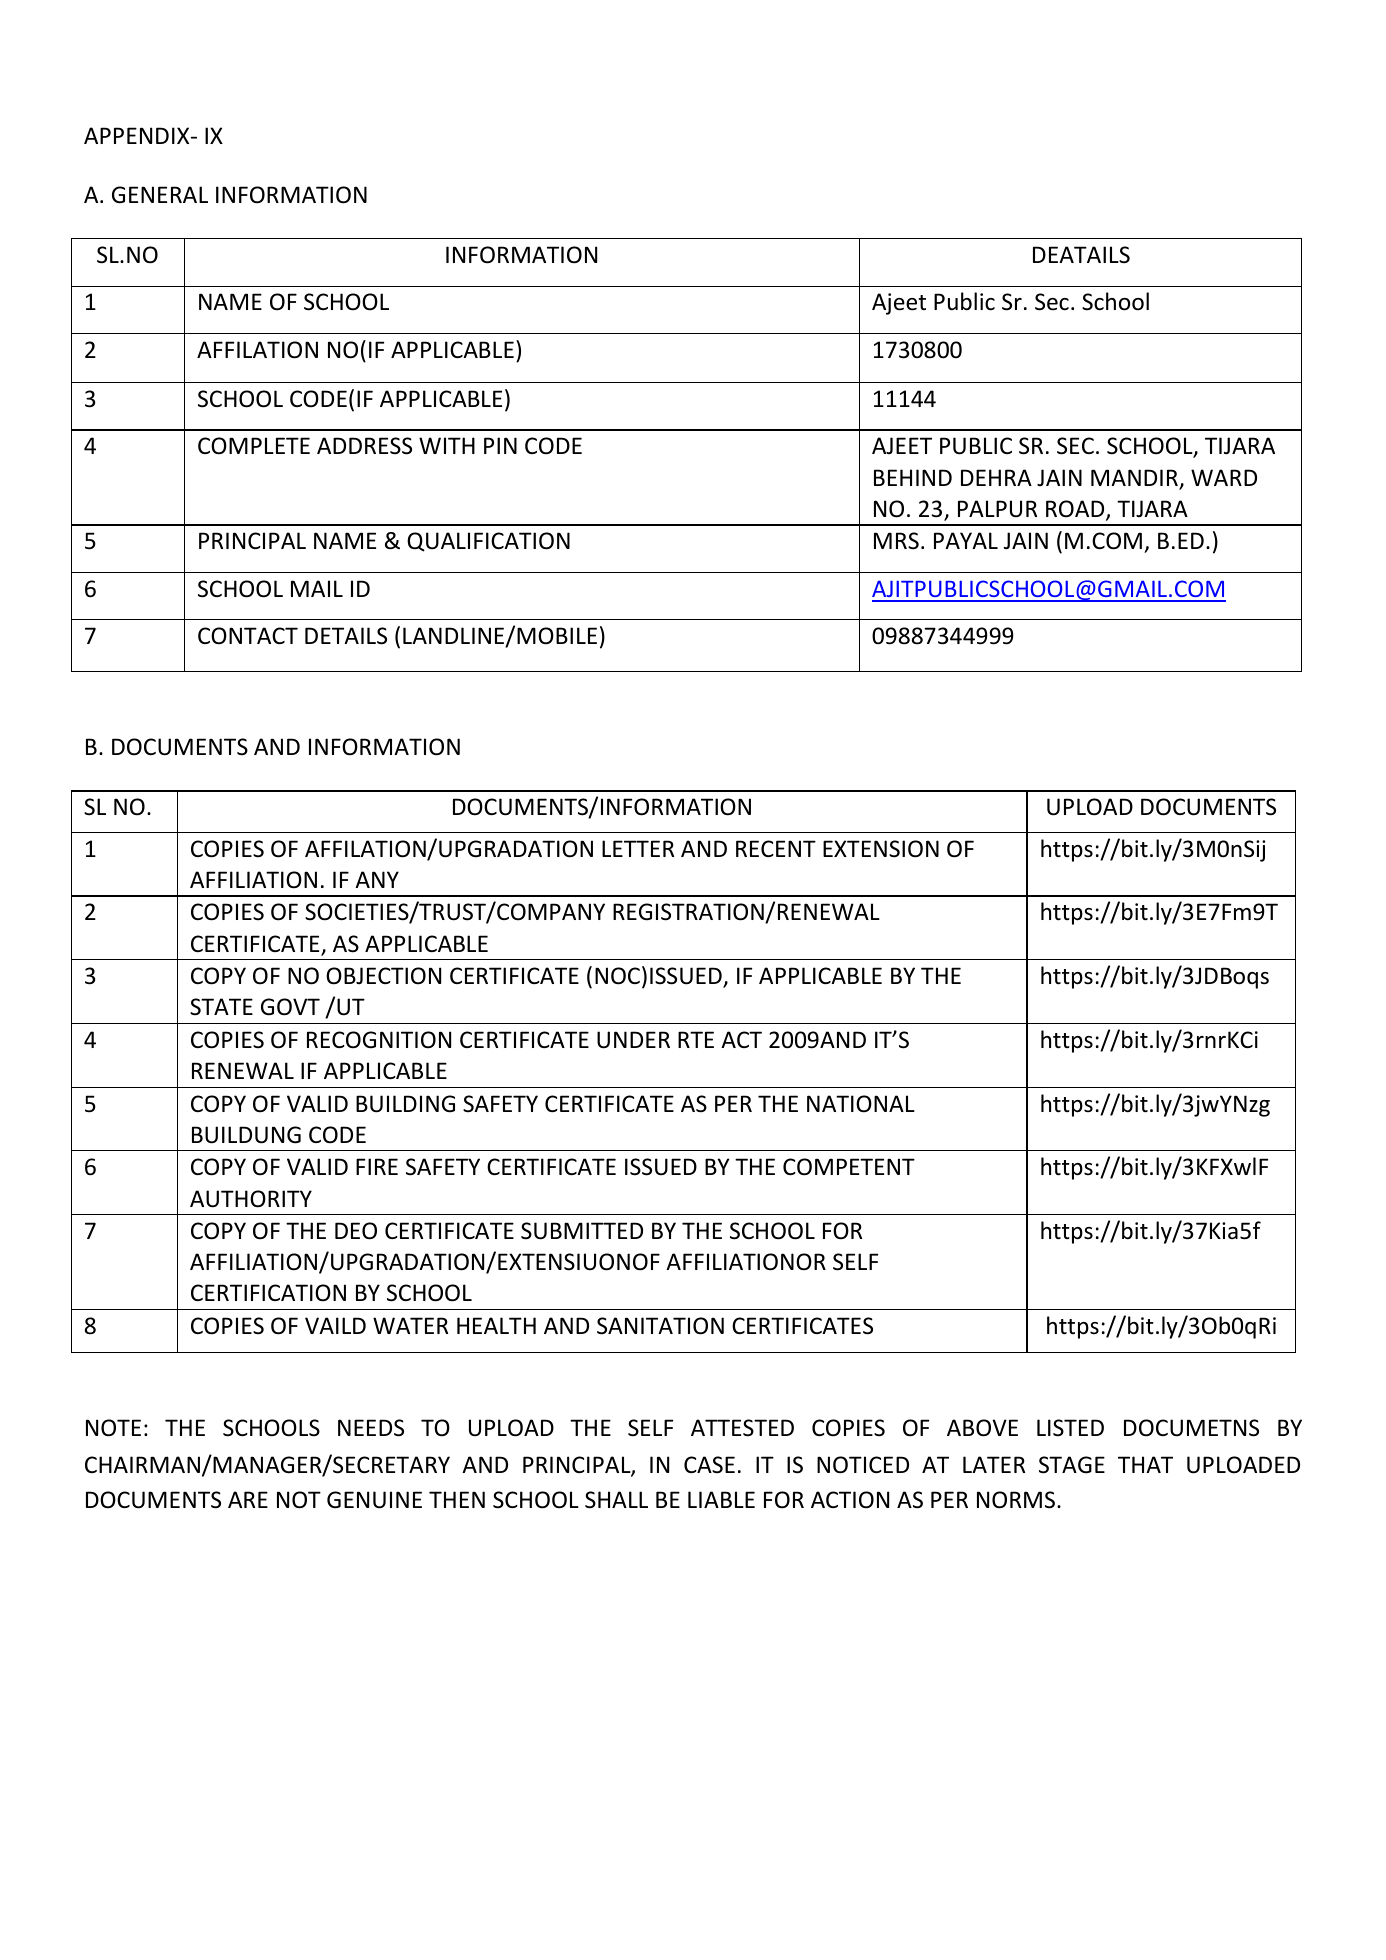  I want to click on MANDIR, so click(1135, 479).
